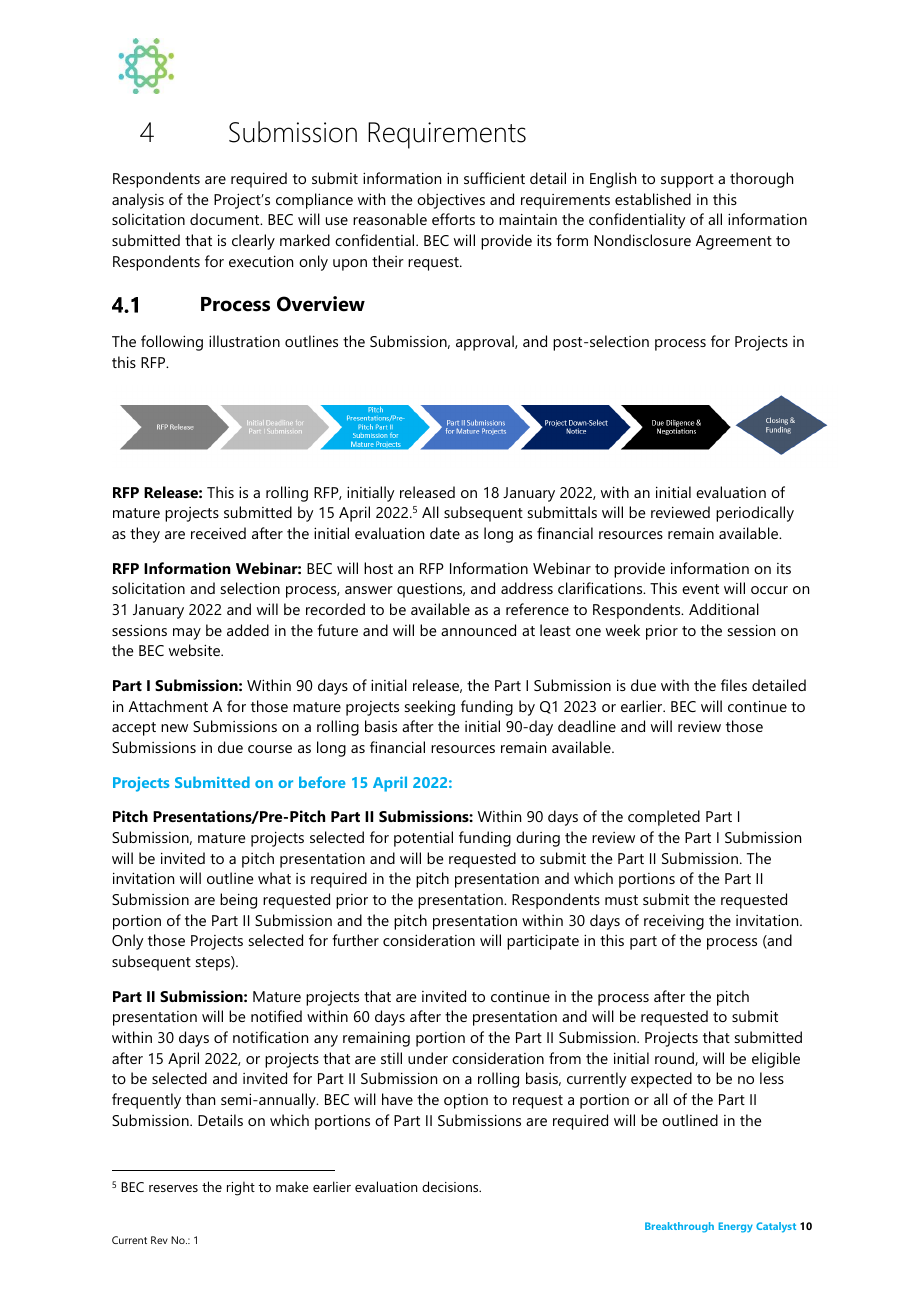 Image resolution: width=924 pixels, height=1308 pixels. Describe the element at coordinates (238, 901) in the image. I see `being` at that location.
